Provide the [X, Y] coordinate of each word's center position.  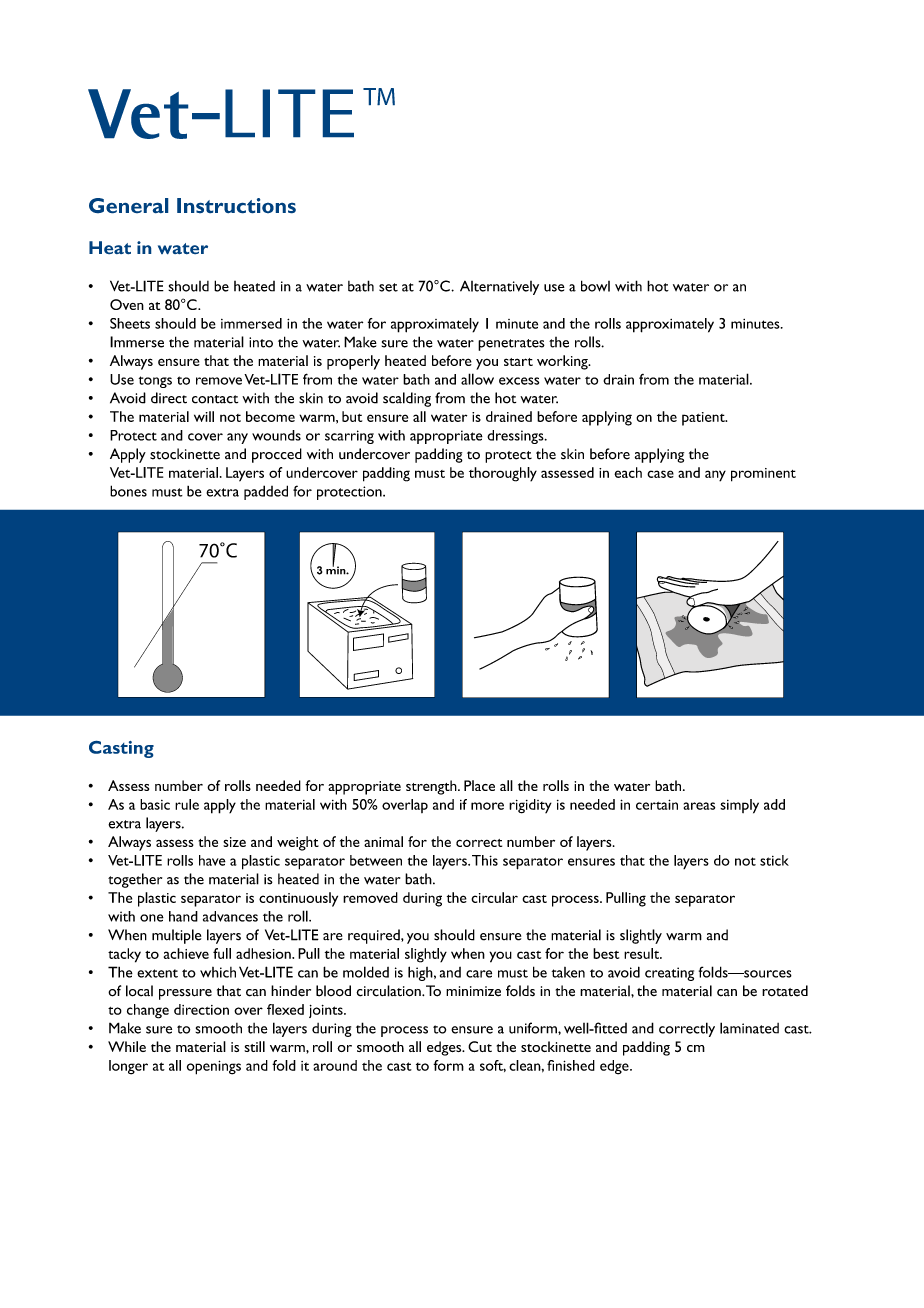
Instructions [236, 205]
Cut [480, 1046]
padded [266, 492]
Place [479, 785]
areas [699, 806]
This [485, 860]
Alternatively [499, 288]
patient [704, 419]
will [204, 416]
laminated [749, 1028]
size [234, 842]
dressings [516, 437]
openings [214, 1067]
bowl [595, 286]
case [660, 474]
